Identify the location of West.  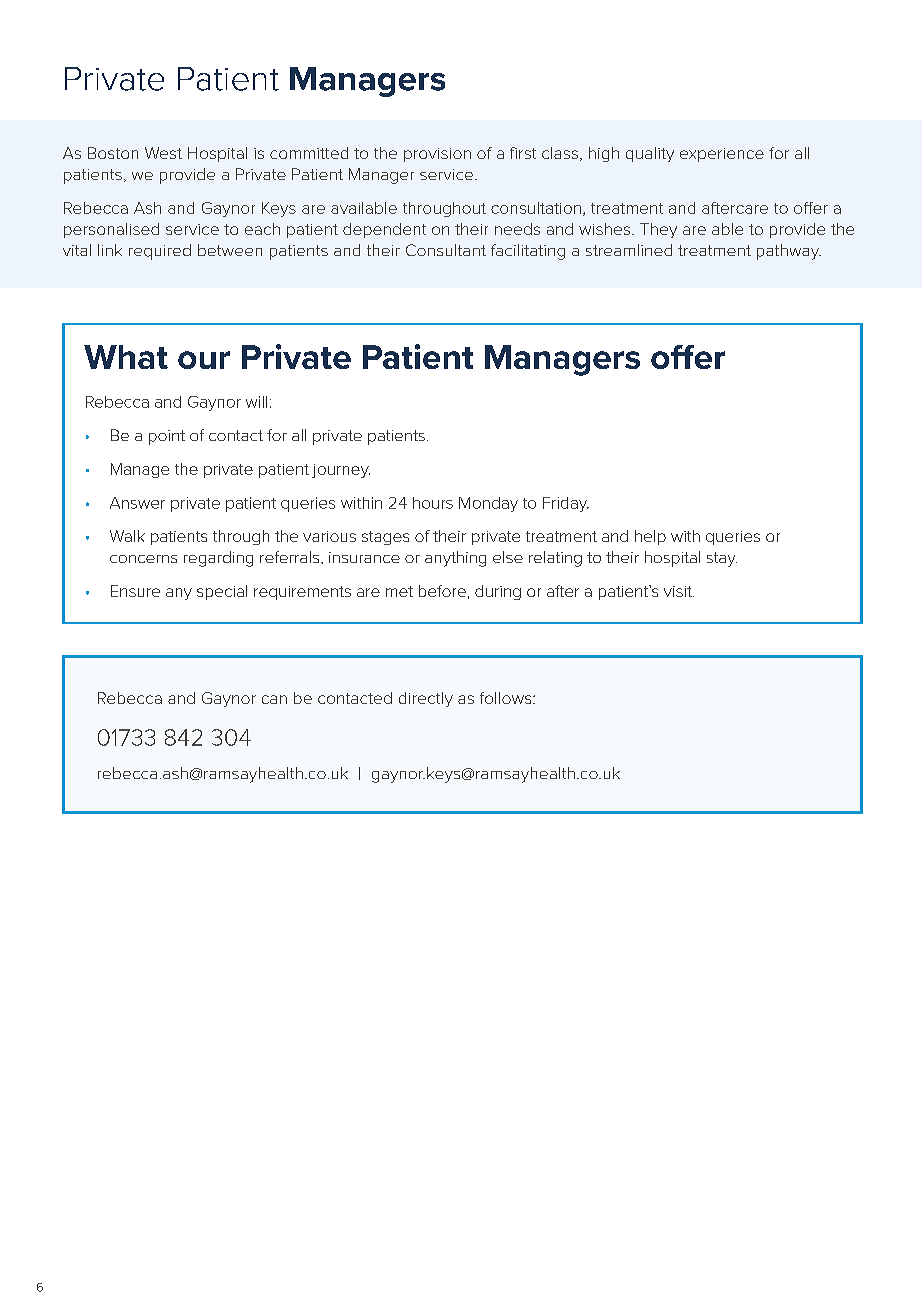
(163, 153).
